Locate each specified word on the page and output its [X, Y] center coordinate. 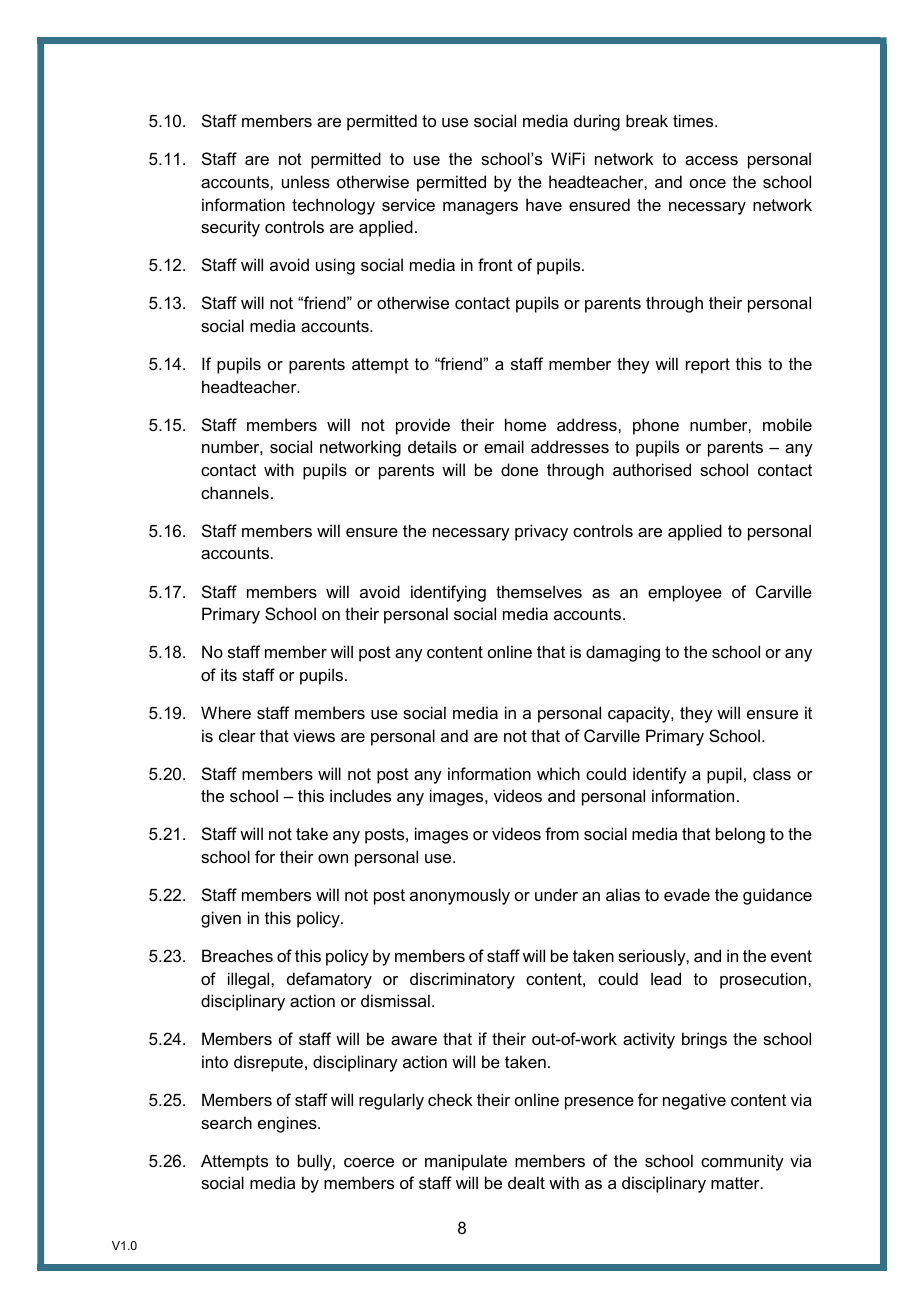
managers [480, 208]
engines [288, 1124]
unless [306, 181]
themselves [539, 591]
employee [685, 593]
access [711, 160]
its [229, 674]
